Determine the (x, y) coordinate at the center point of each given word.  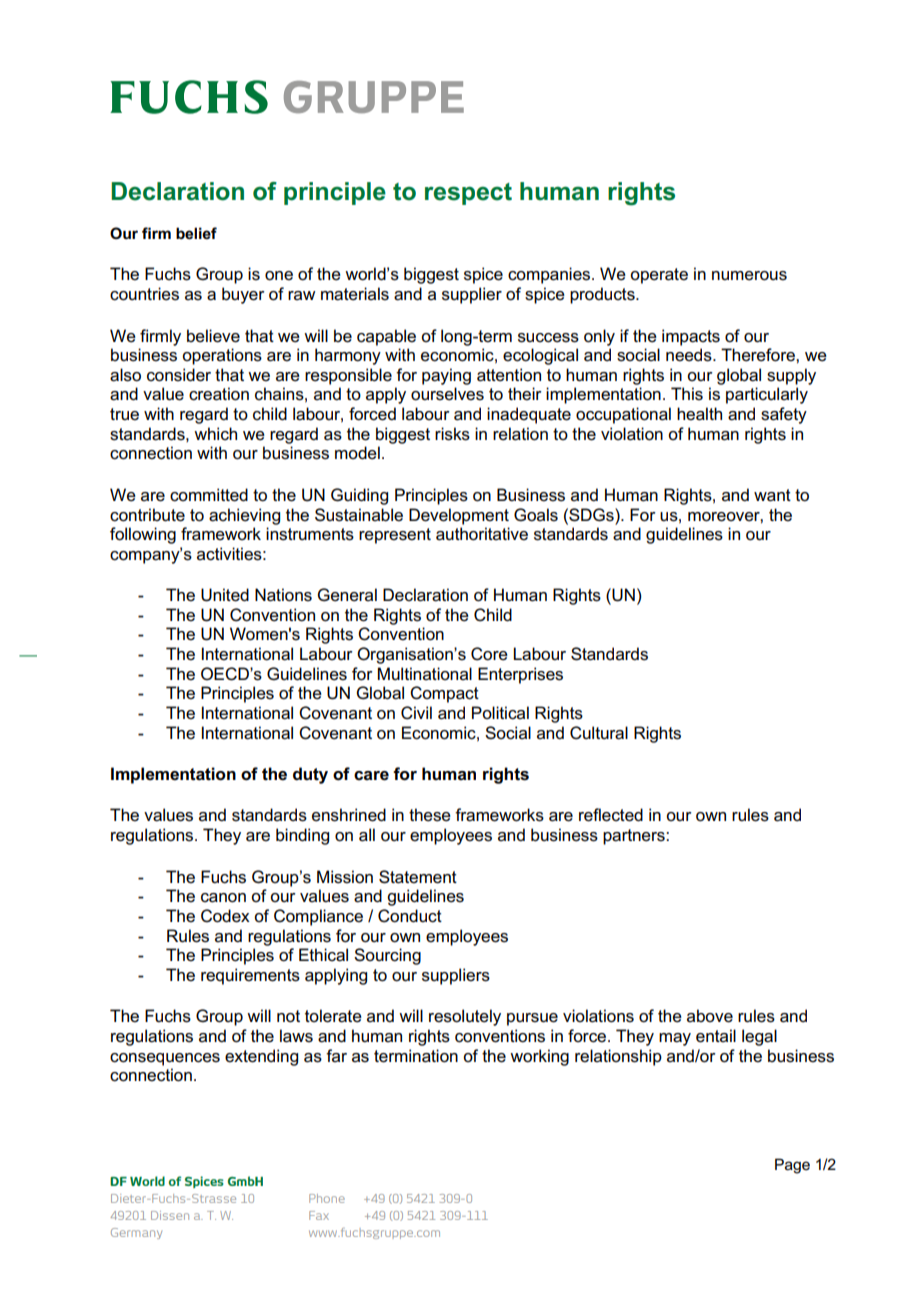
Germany (136, 1233)
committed (209, 495)
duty (310, 775)
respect (468, 194)
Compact (444, 694)
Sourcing (387, 956)
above (710, 1016)
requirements (250, 976)
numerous (749, 276)
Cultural (599, 733)
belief (196, 233)
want (772, 495)
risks (452, 434)
